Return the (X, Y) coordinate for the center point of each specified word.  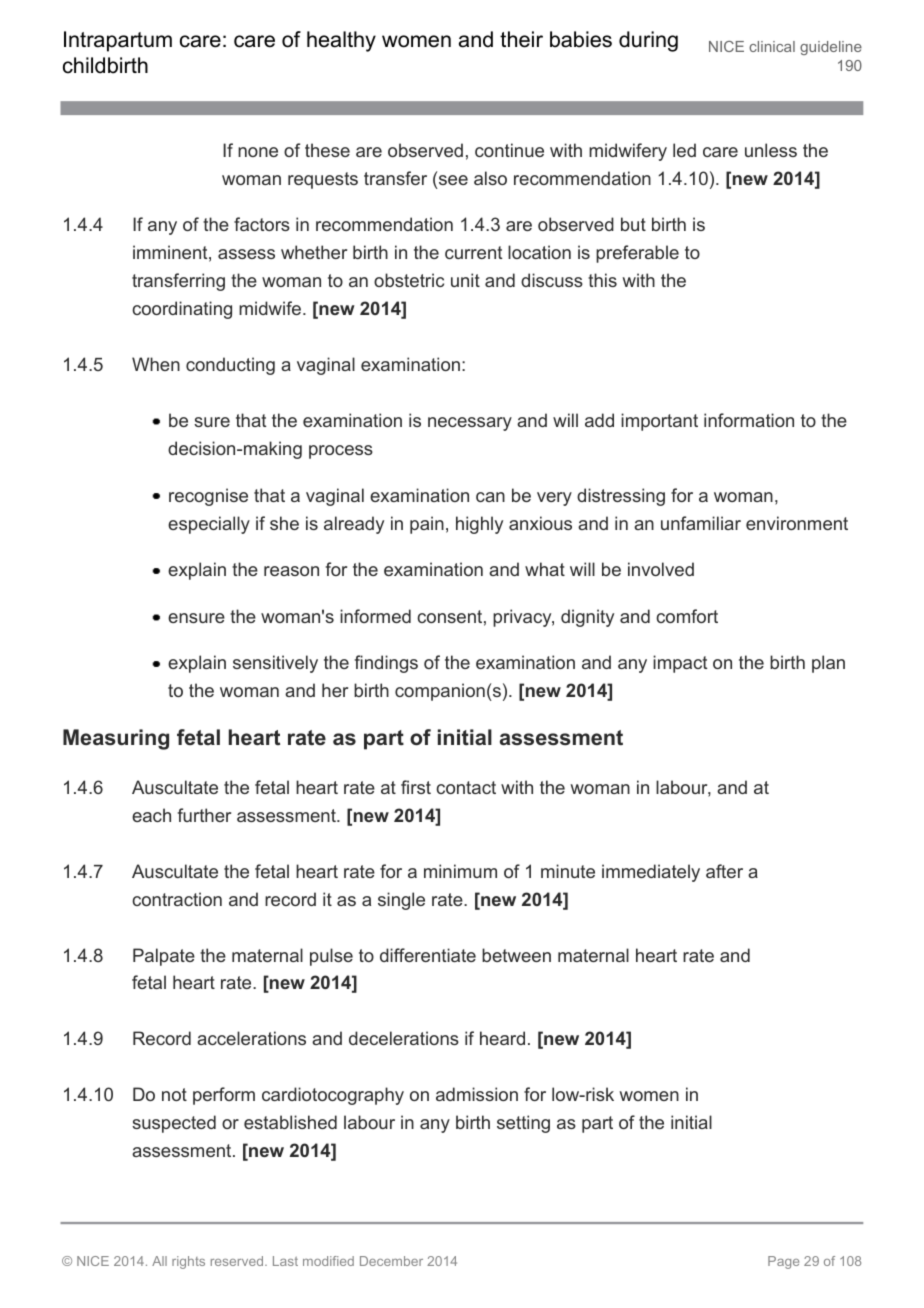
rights (188, 1262)
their (521, 39)
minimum (460, 871)
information (749, 420)
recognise (208, 497)
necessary (470, 424)
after (724, 871)
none (258, 152)
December (391, 1261)
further (204, 815)
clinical (772, 46)
